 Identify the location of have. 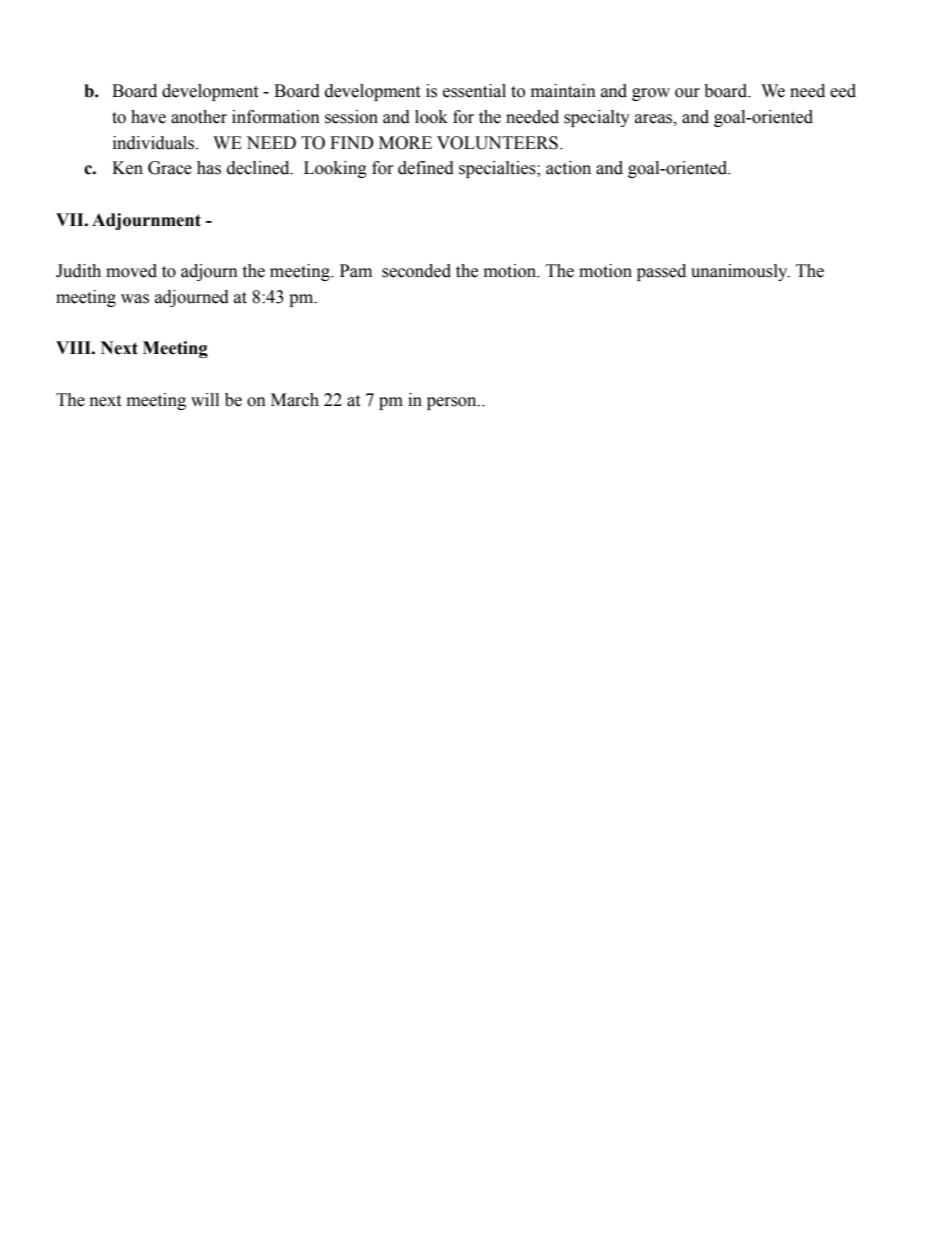
(148, 117).
